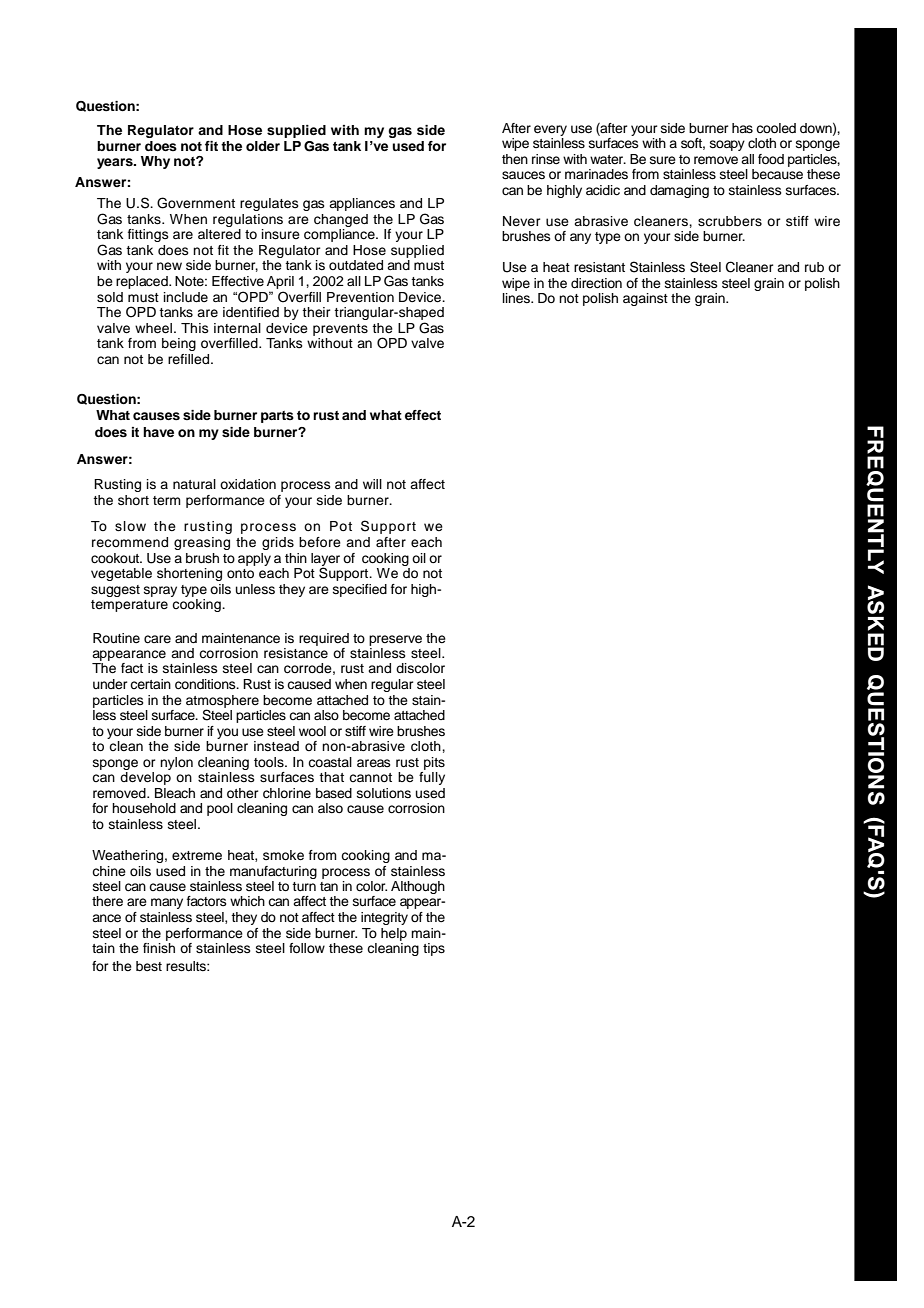  Describe the element at coordinates (515, 159) in the screenshot. I see `then` at that location.
